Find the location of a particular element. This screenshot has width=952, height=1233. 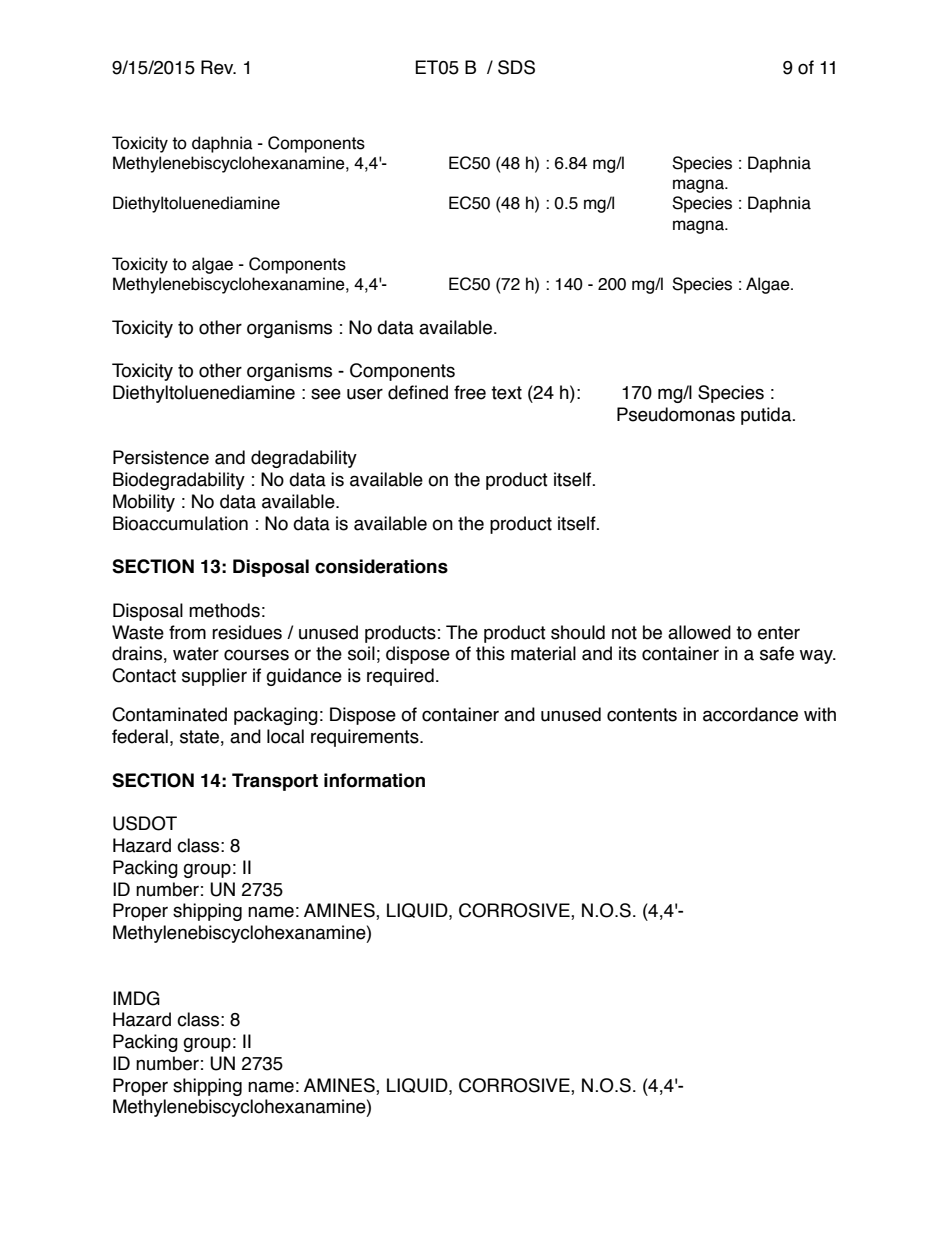

Transport is located at coordinates (275, 782).
